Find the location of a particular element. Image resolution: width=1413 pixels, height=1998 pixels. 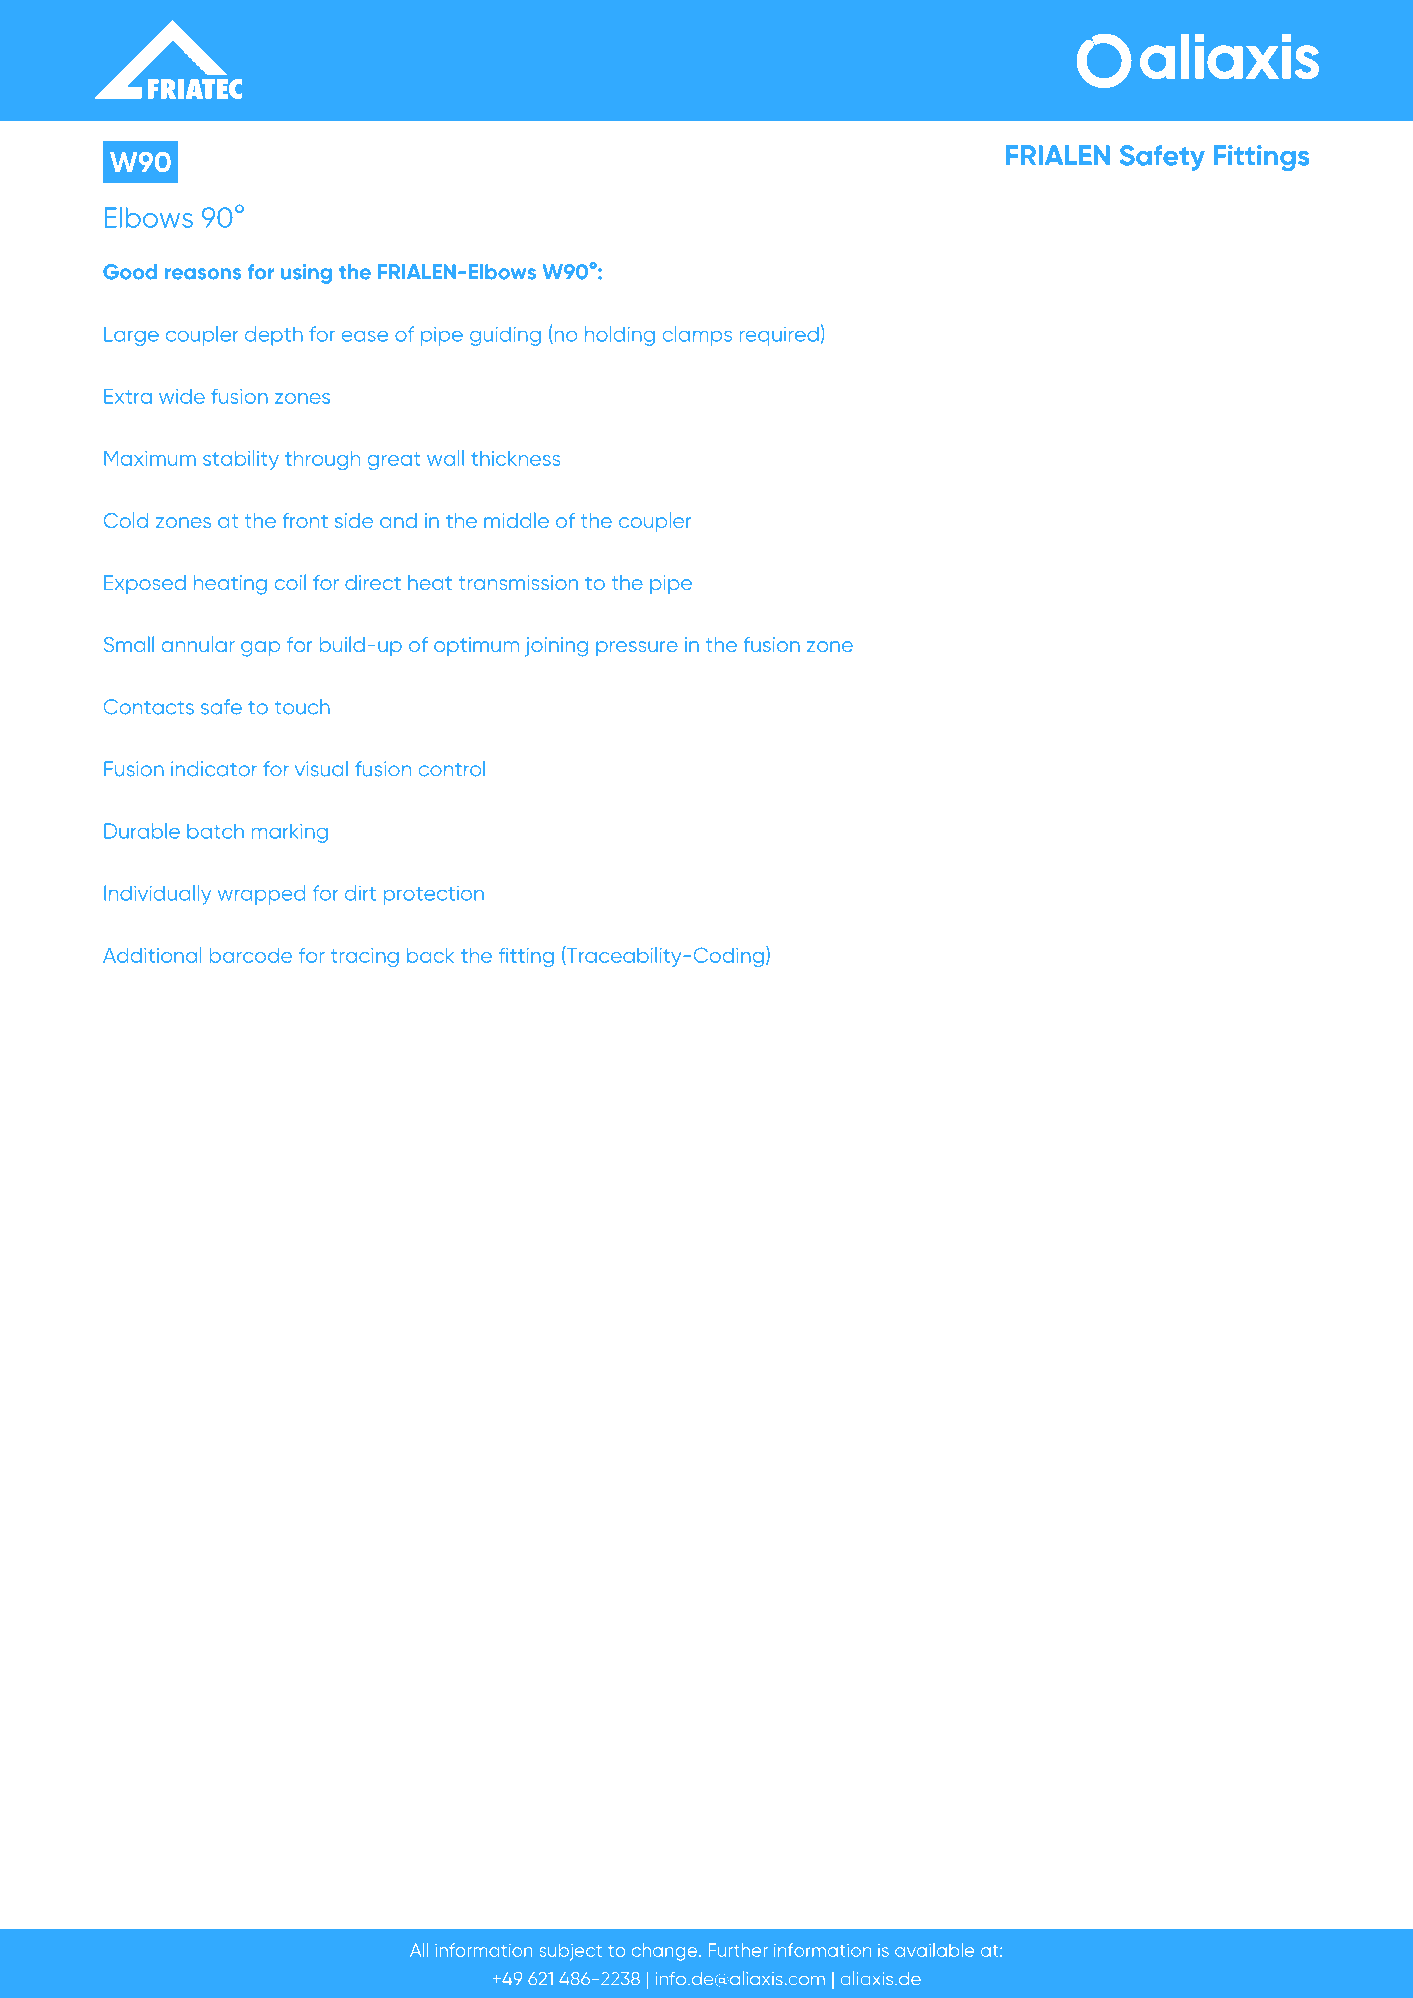

guiding is located at coordinates (505, 336).
